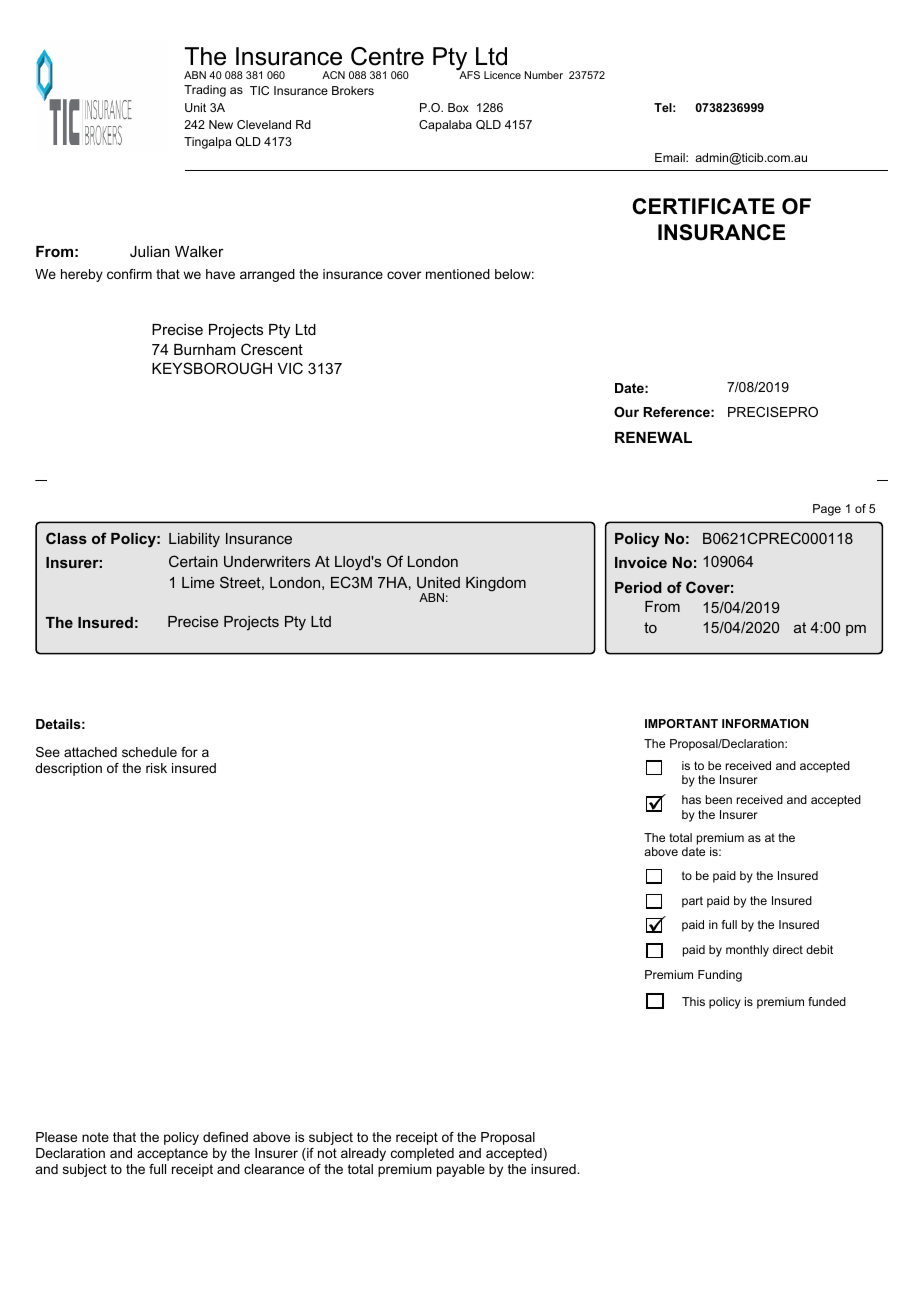 This page has height=1307, width=924. I want to click on has, so click(691, 799).
